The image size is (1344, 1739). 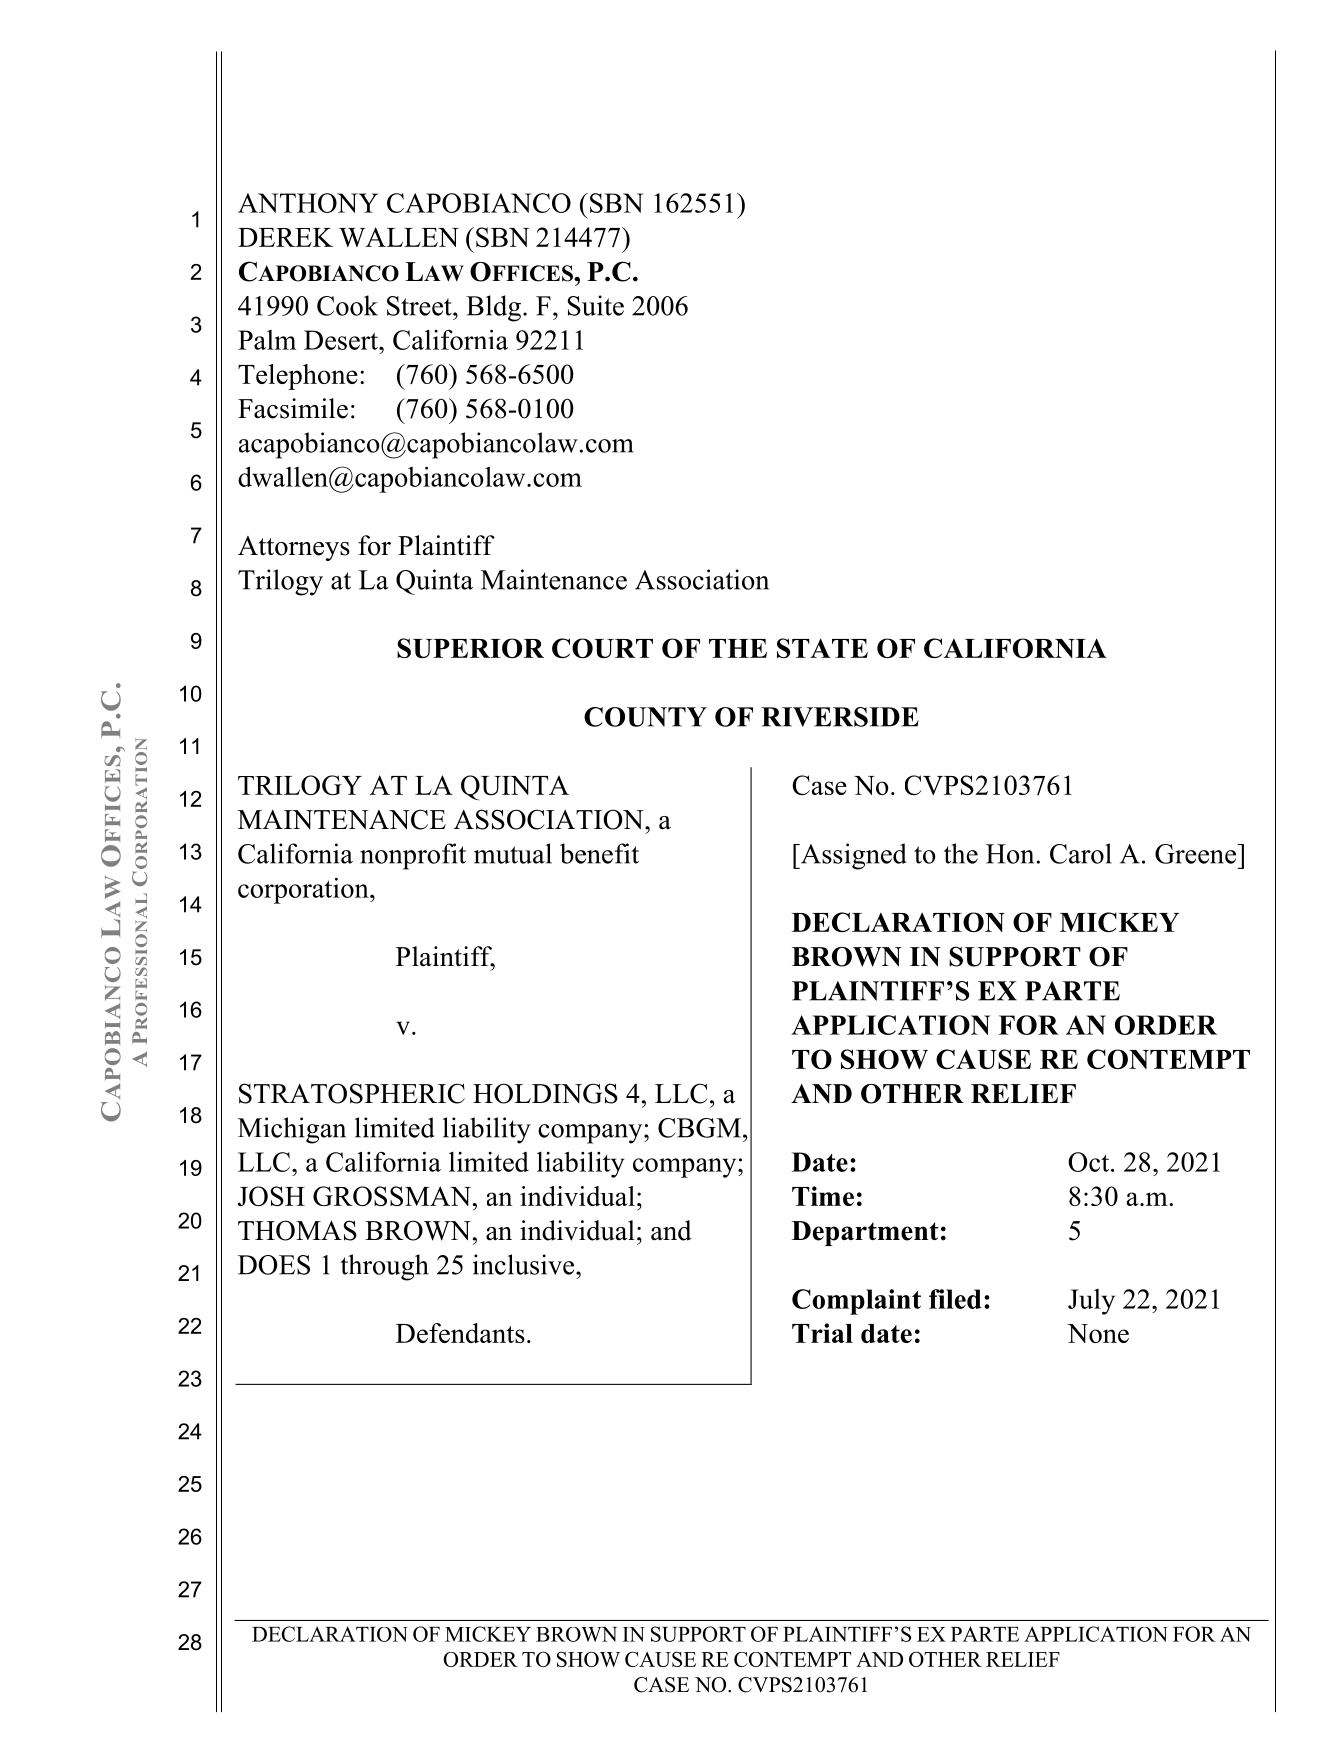 What do you see at coordinates (493, 308) in the screenshot?
I see `Bldg` at bounding box center [493, 308].
